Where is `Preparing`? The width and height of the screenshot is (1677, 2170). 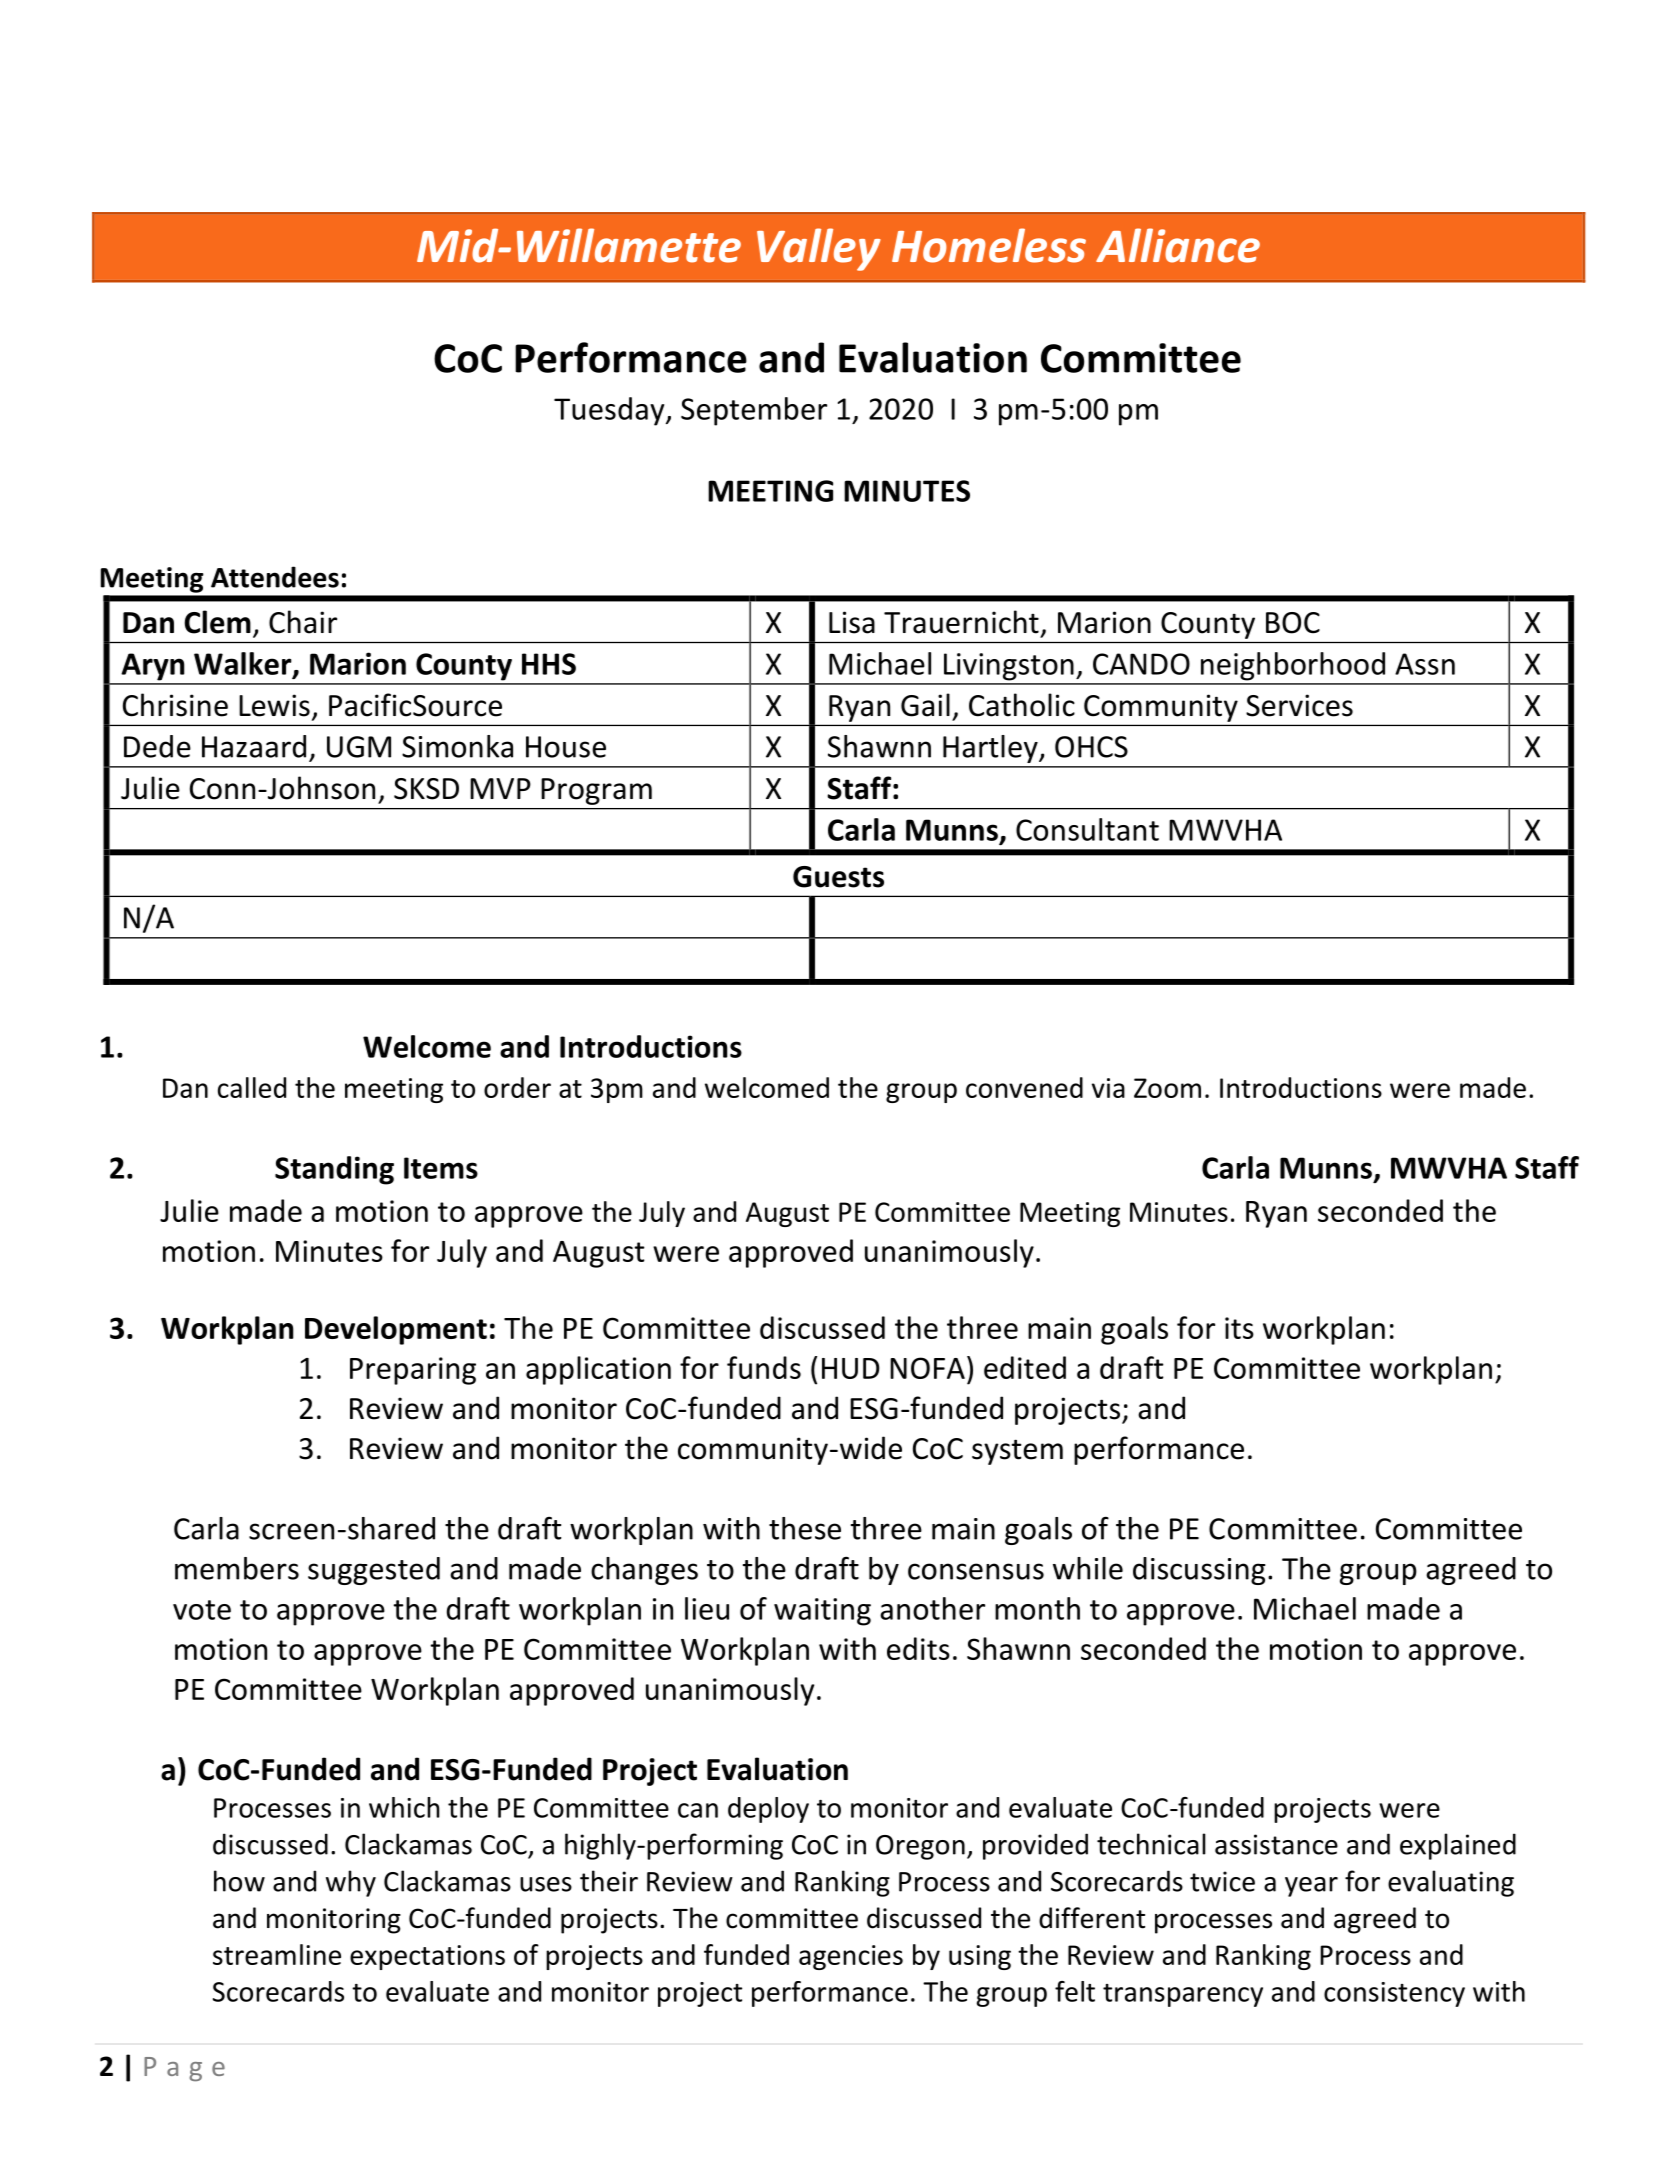 Preparing is located at coordinates (413, 1371).
